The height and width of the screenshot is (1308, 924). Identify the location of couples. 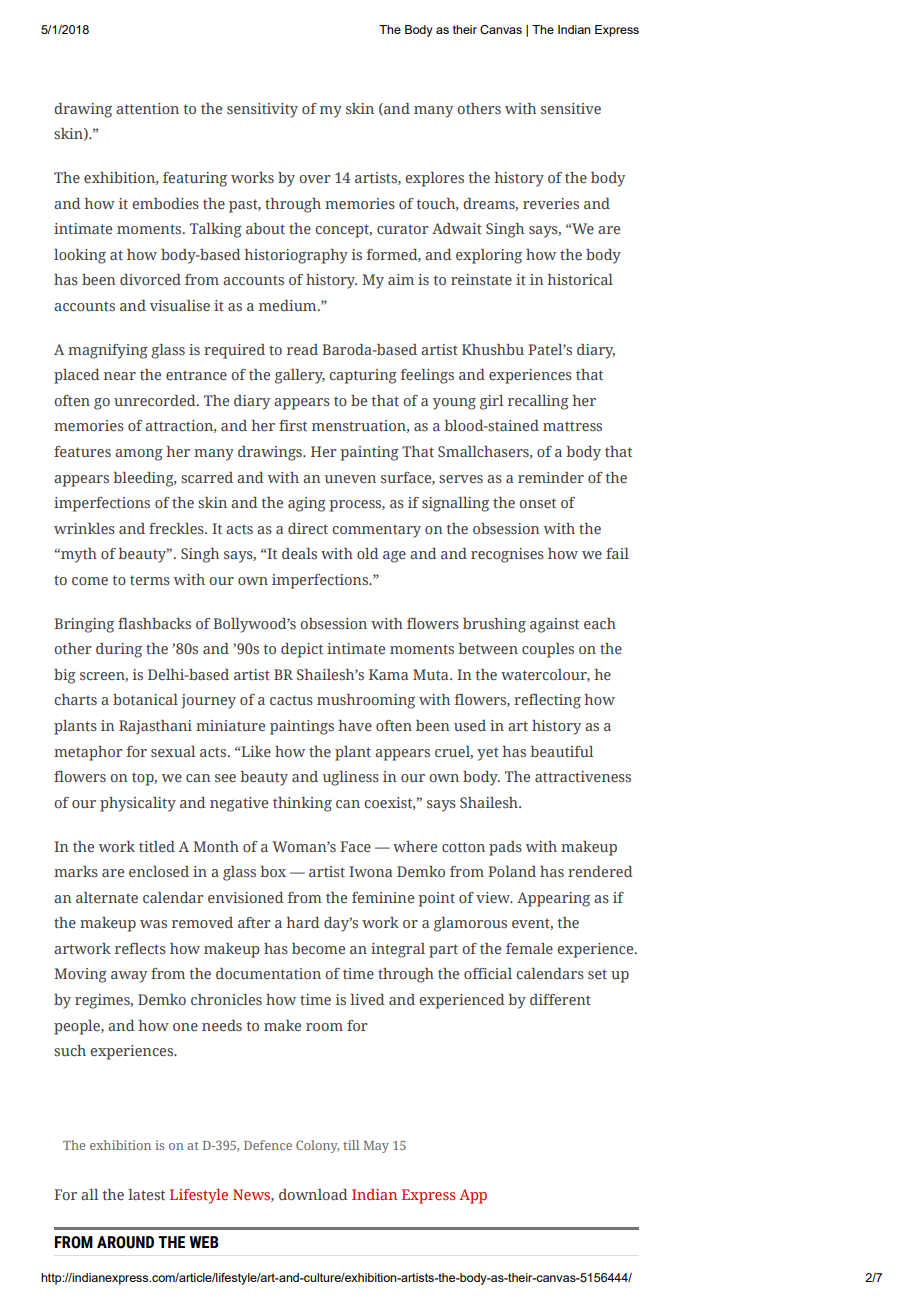
(548, 650).
